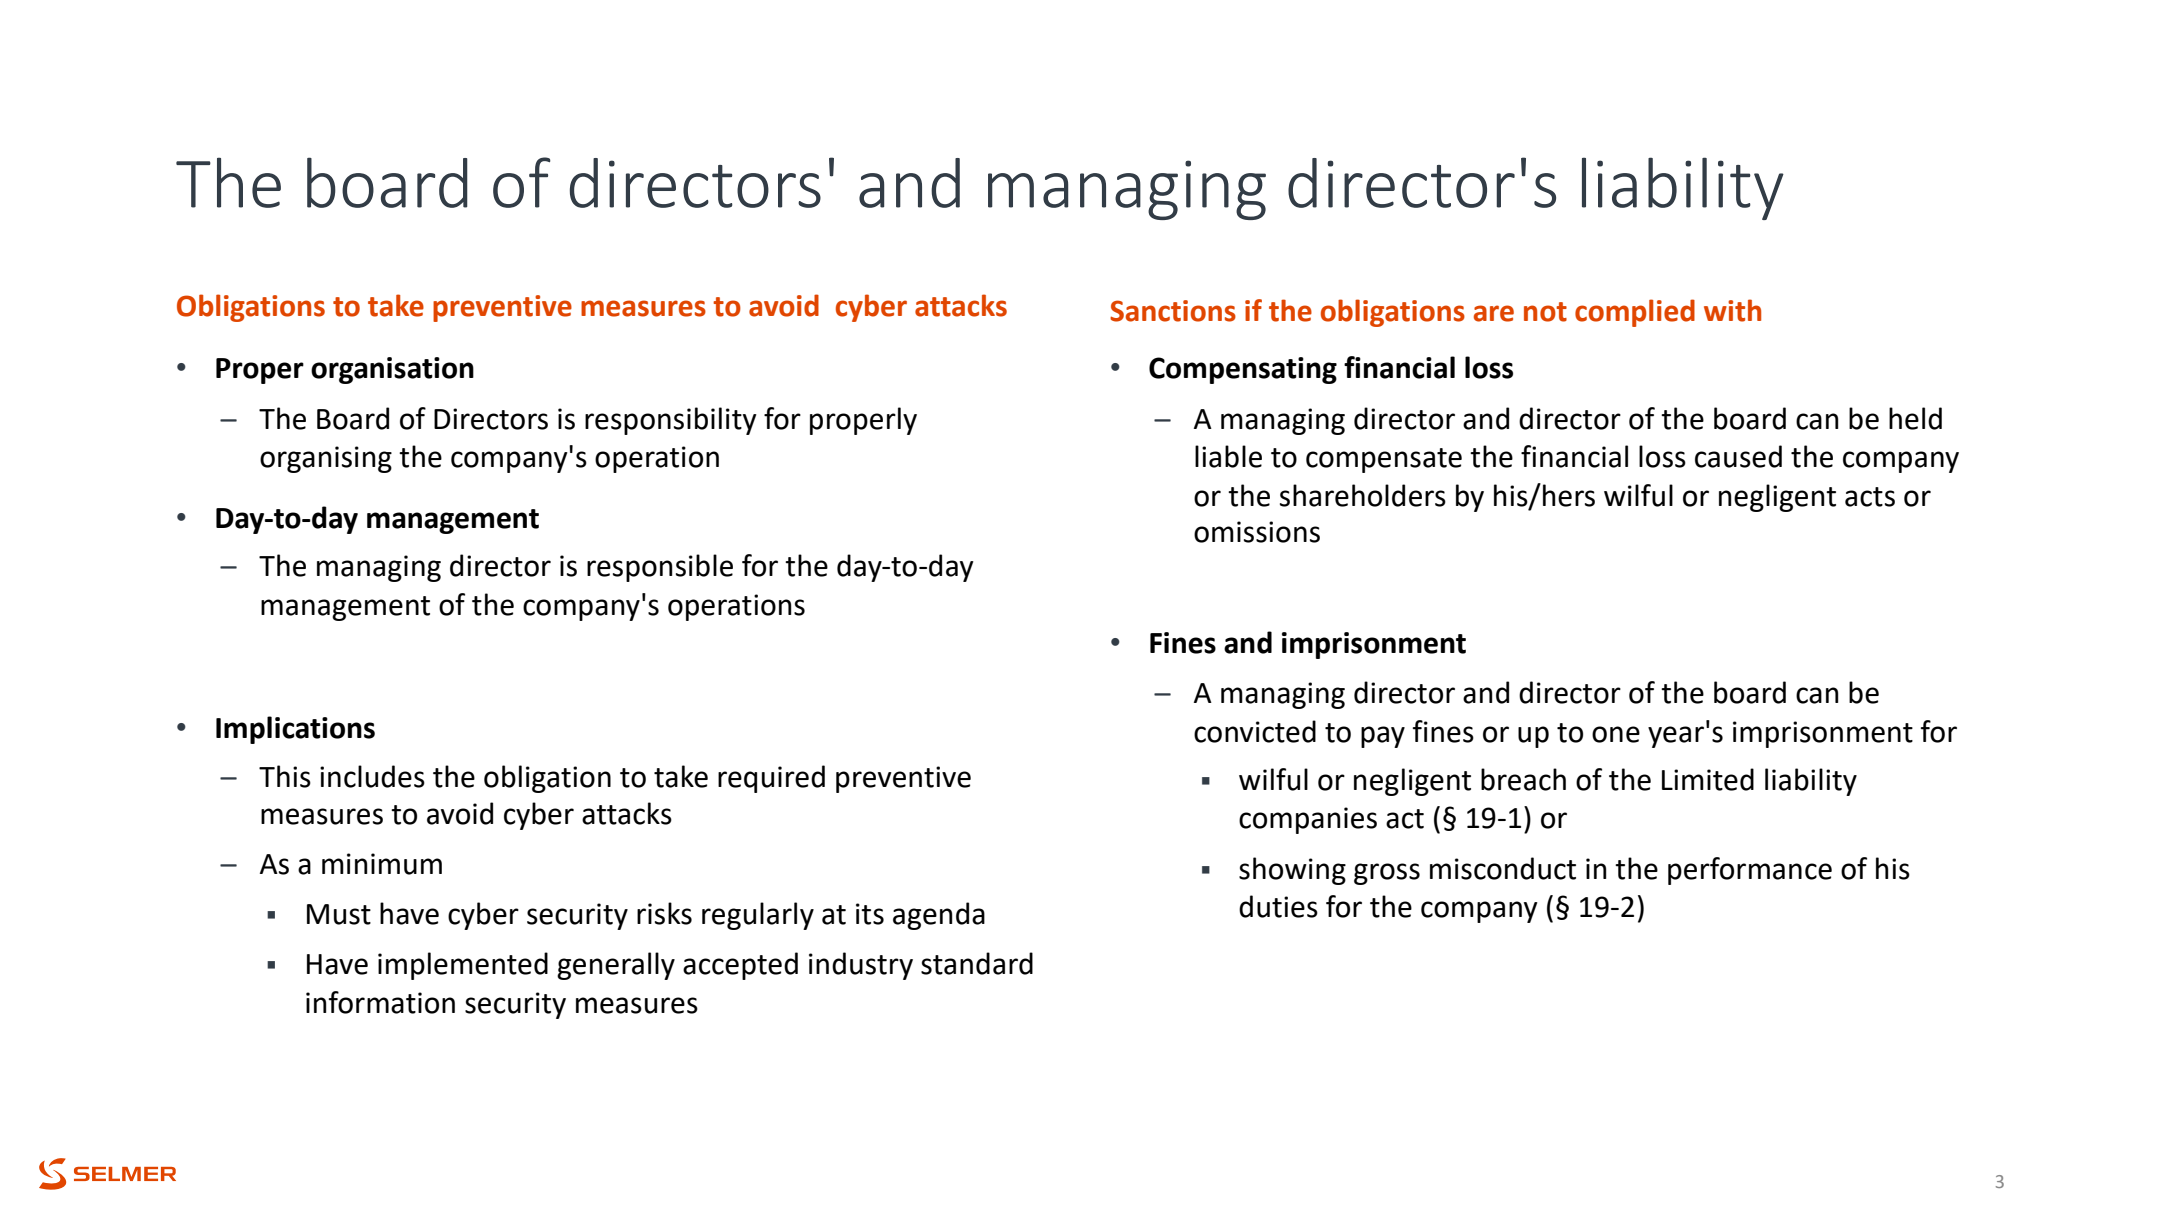  What do you see at coordinates (372, 776) in the image?
I see `includes` at bounding box center [372, 776].
